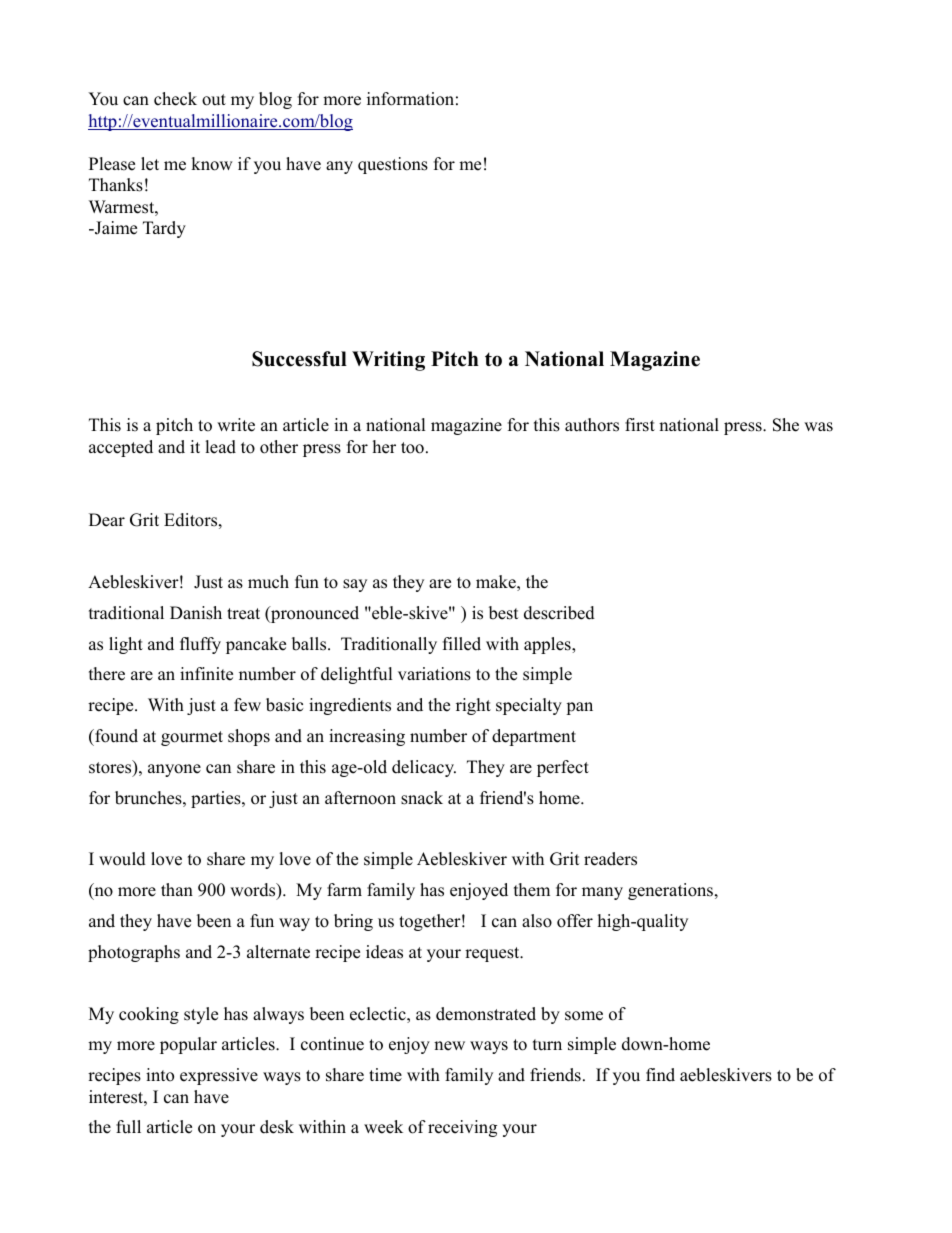 The height and width of the screenshot is (1233, 952). What do you see at coordinates (175, 99) in the screenshot?
I see `check` at bounding box center [175, 99].
